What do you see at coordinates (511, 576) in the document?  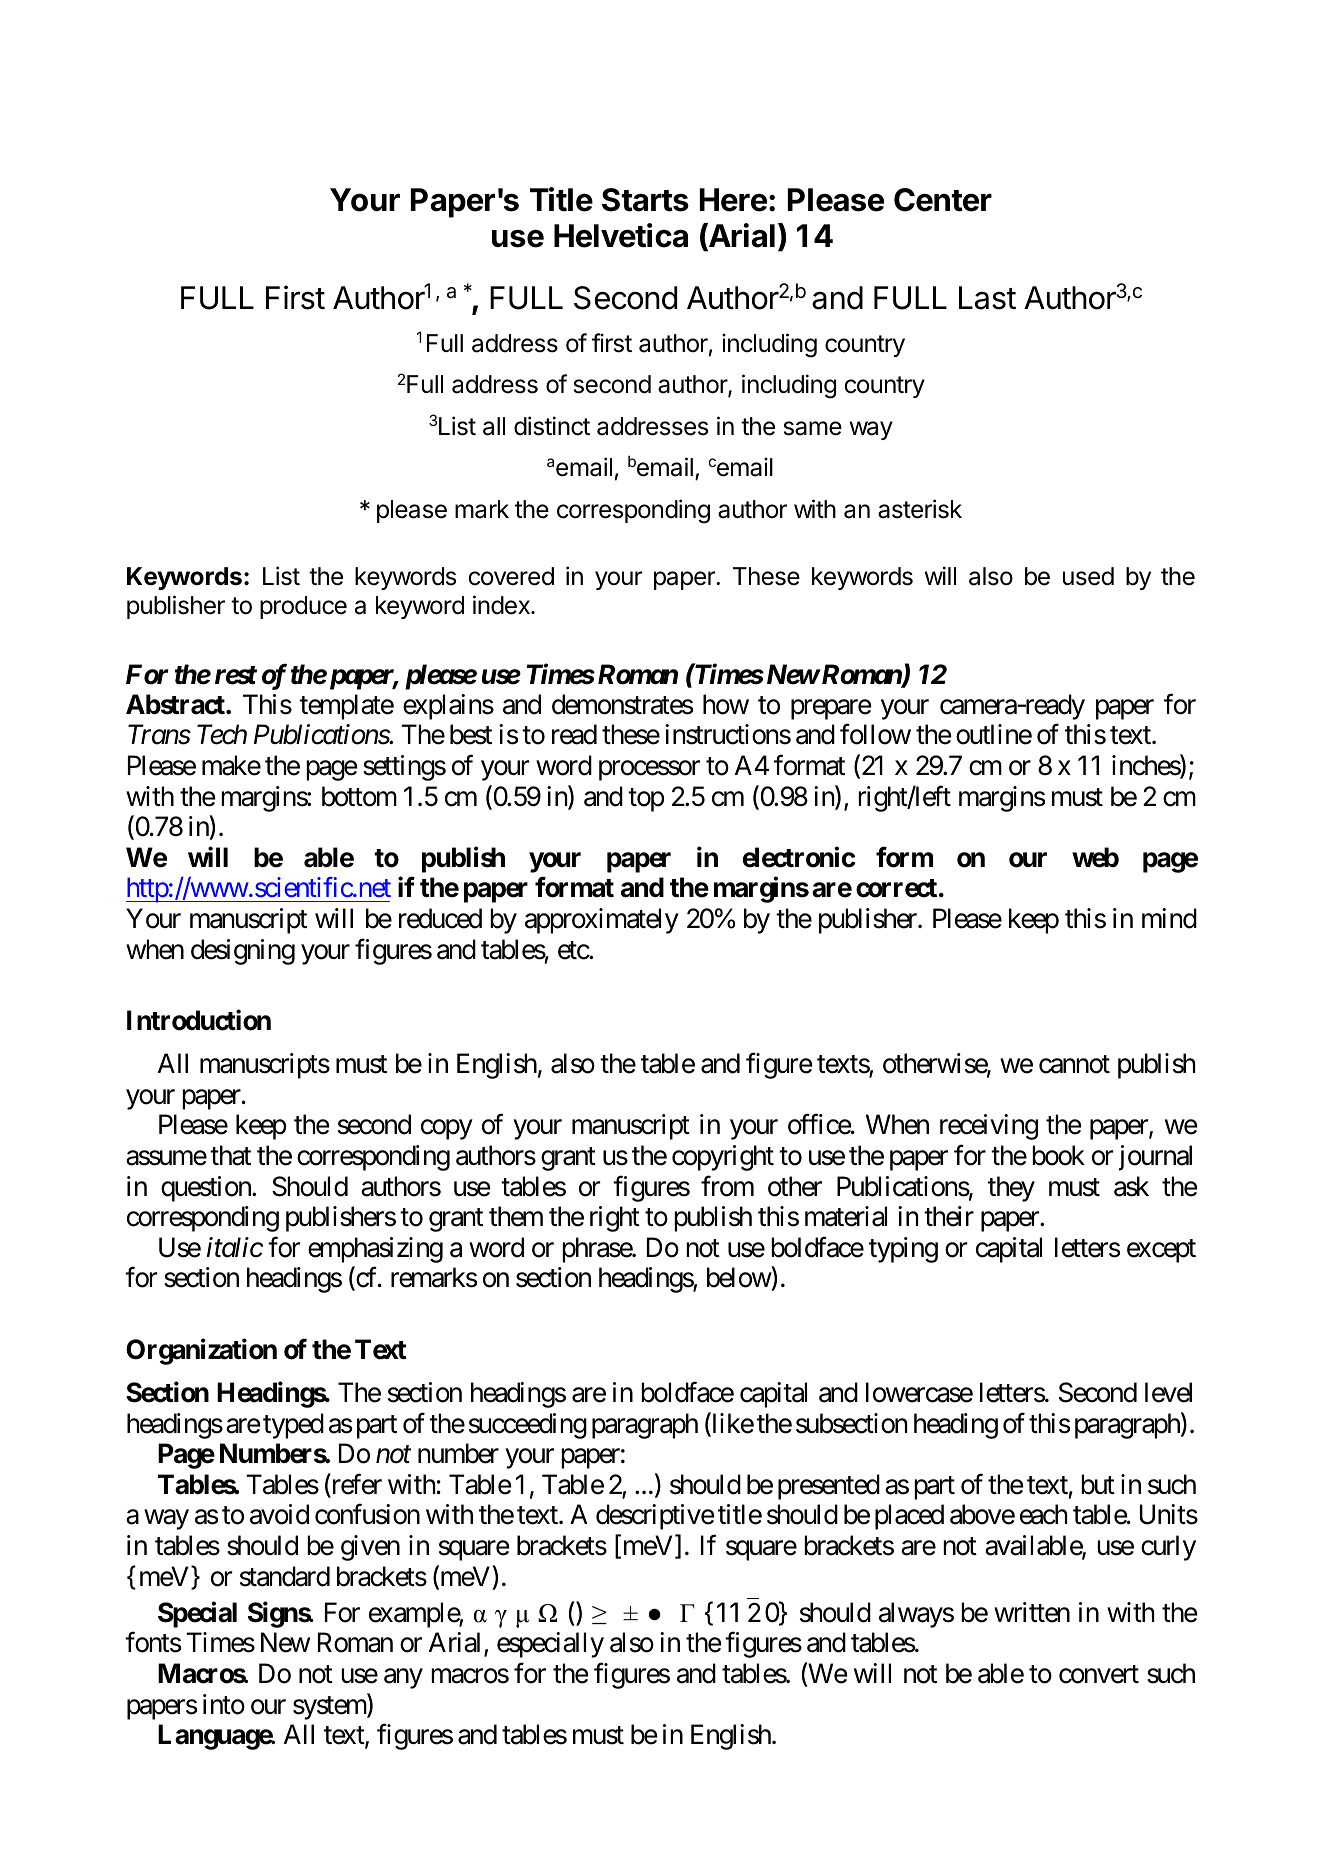 I see `covered` at bounding box center [511, 576].
